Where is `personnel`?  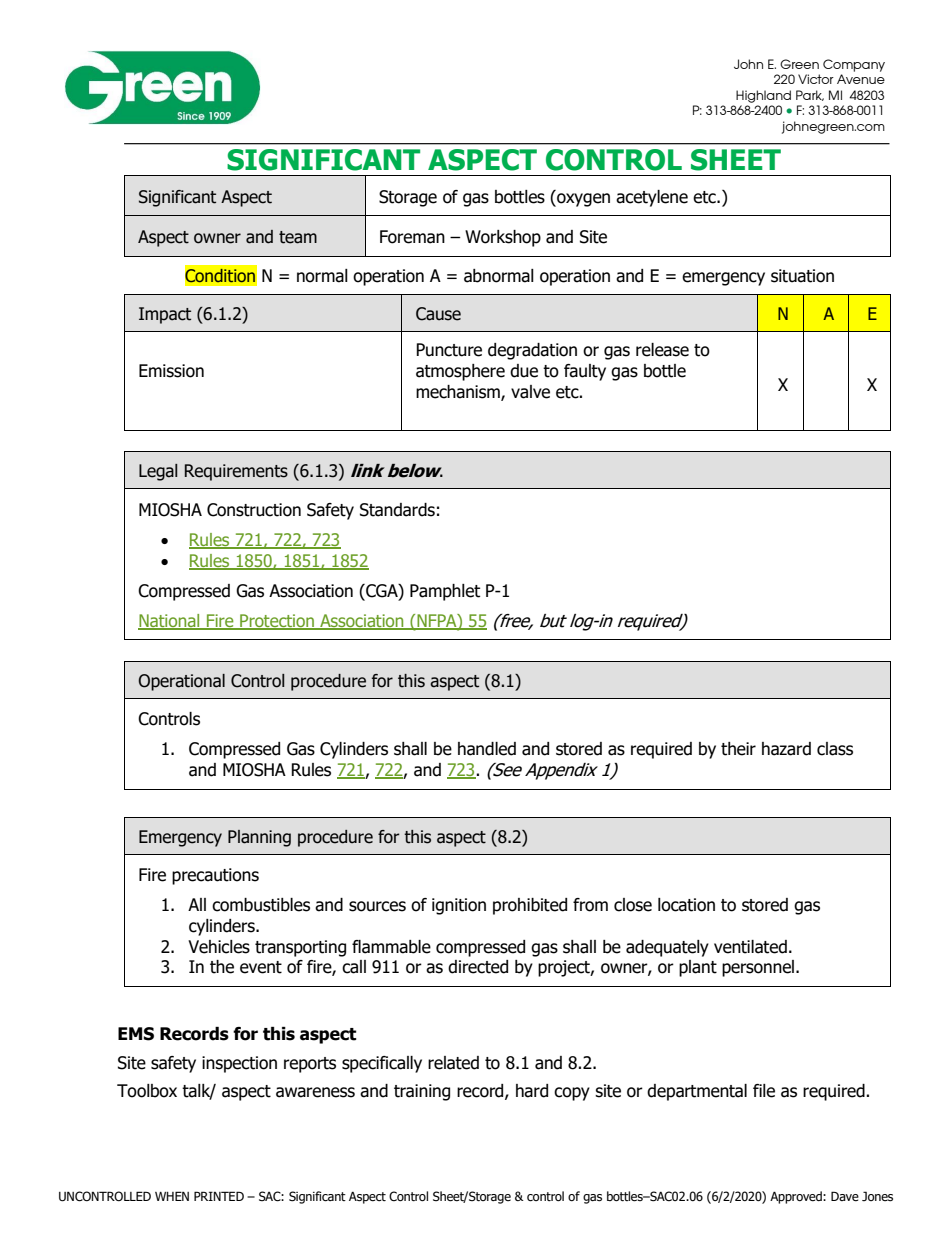 personnel is located at coordinates (759, 968).
